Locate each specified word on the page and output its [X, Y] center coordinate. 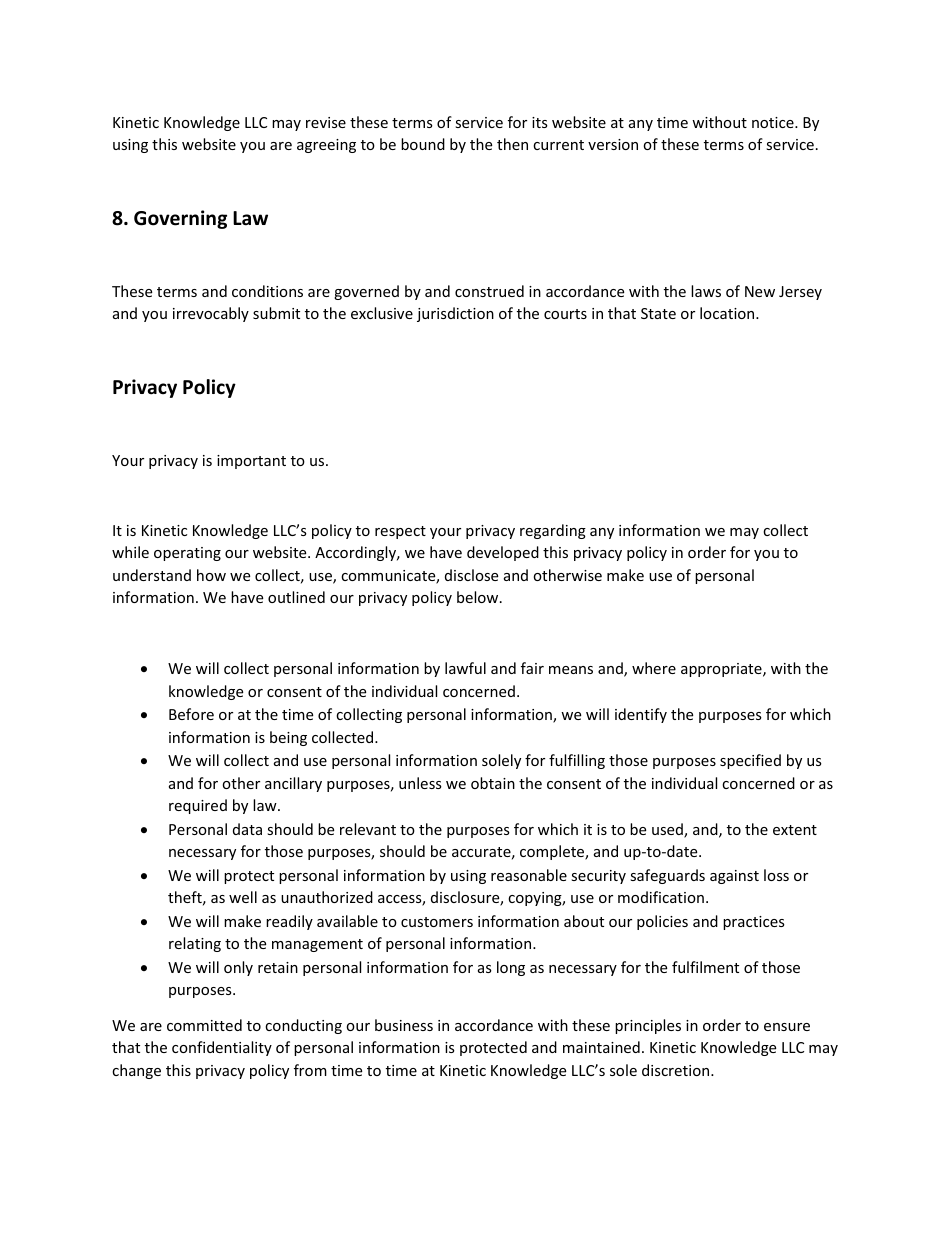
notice [774, 122]
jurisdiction [455, 314]
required [198, 806]
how [211, 575]
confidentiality [222, 1048]
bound [423, 144]
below [479, 597]
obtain [493, 783]
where [654, 668]
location [728, 313]
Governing [180, 219]
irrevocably [211, 314]
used [668, 830]
